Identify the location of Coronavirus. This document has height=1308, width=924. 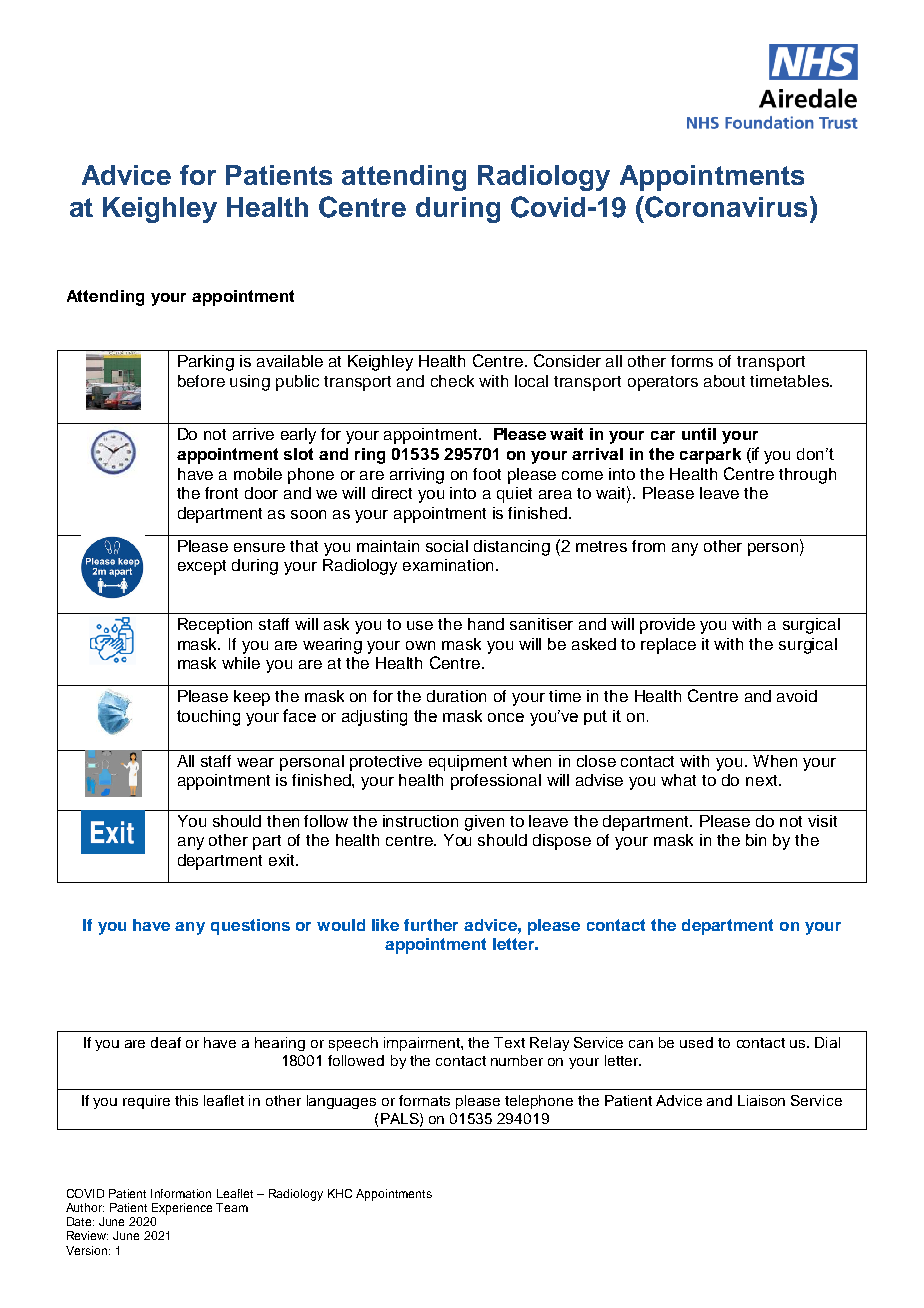
(725, 207).
